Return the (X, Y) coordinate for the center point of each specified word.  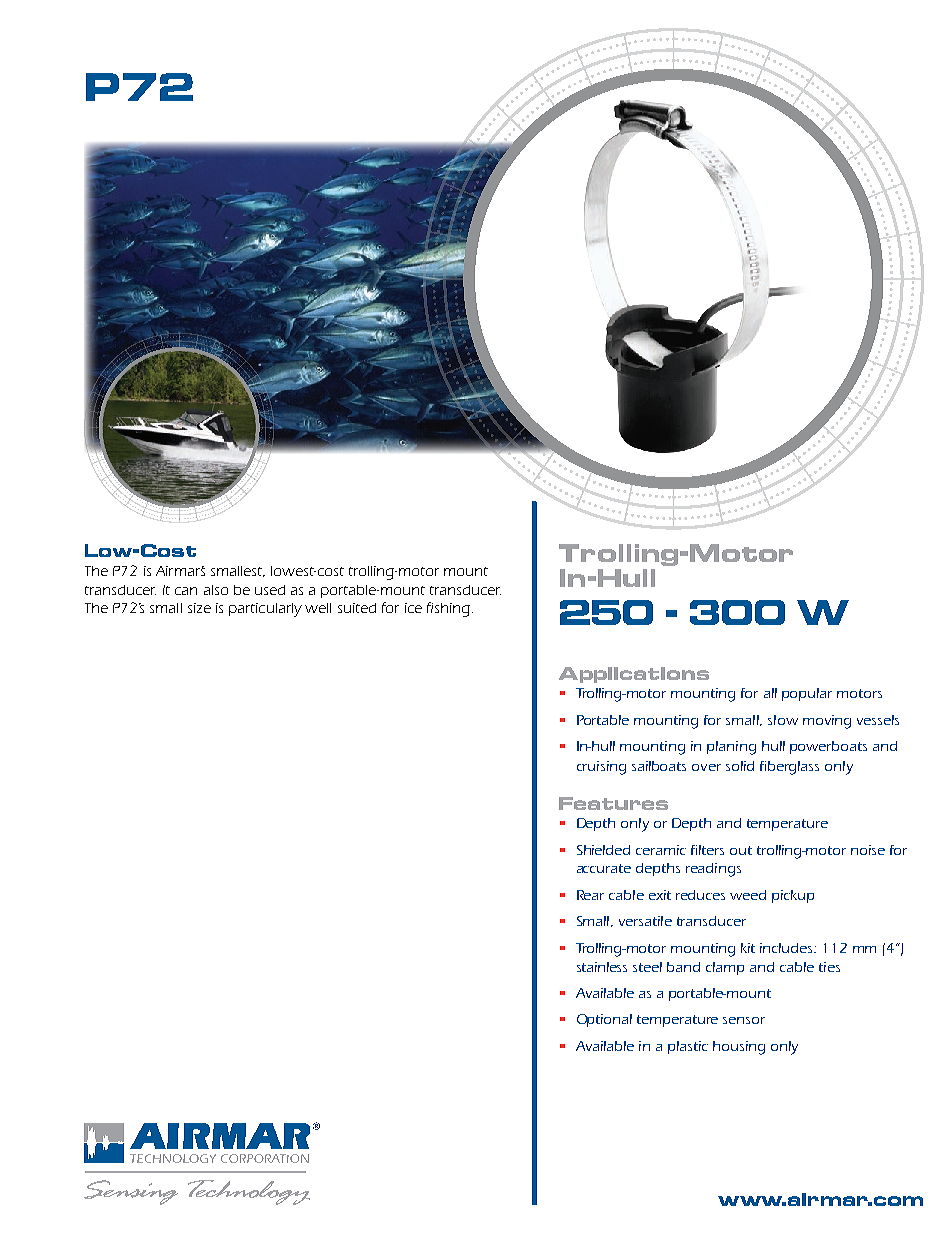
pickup (793, 896)
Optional (604, 1020)
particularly (265, 610)
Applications (634, 675)
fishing (448, 609)
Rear (590, 895)
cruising (601, 768)
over (706, 767)
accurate (604, 868)
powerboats (828, 747)
